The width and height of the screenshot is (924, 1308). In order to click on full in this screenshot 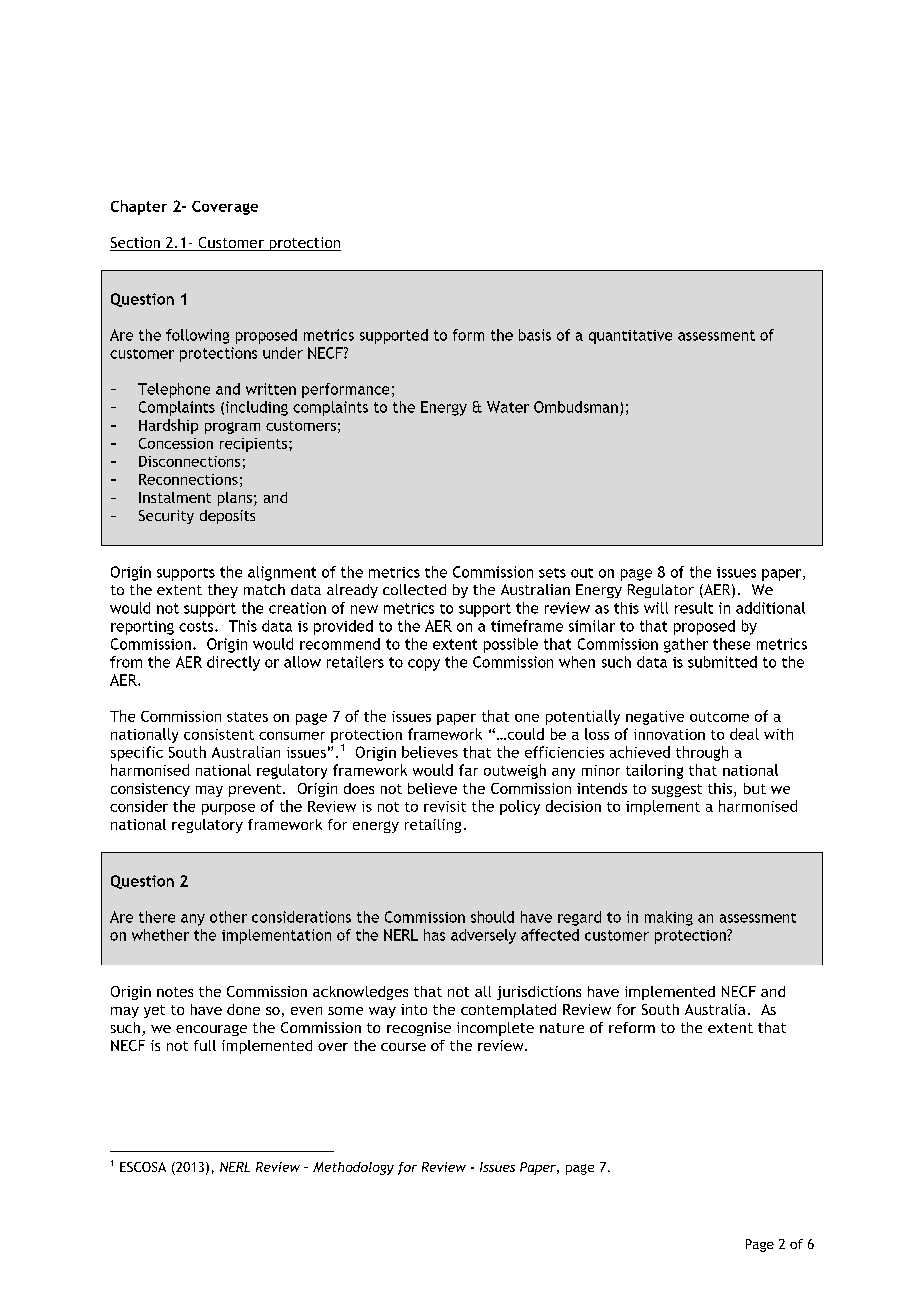, I will do `click(205, 1045)`.
